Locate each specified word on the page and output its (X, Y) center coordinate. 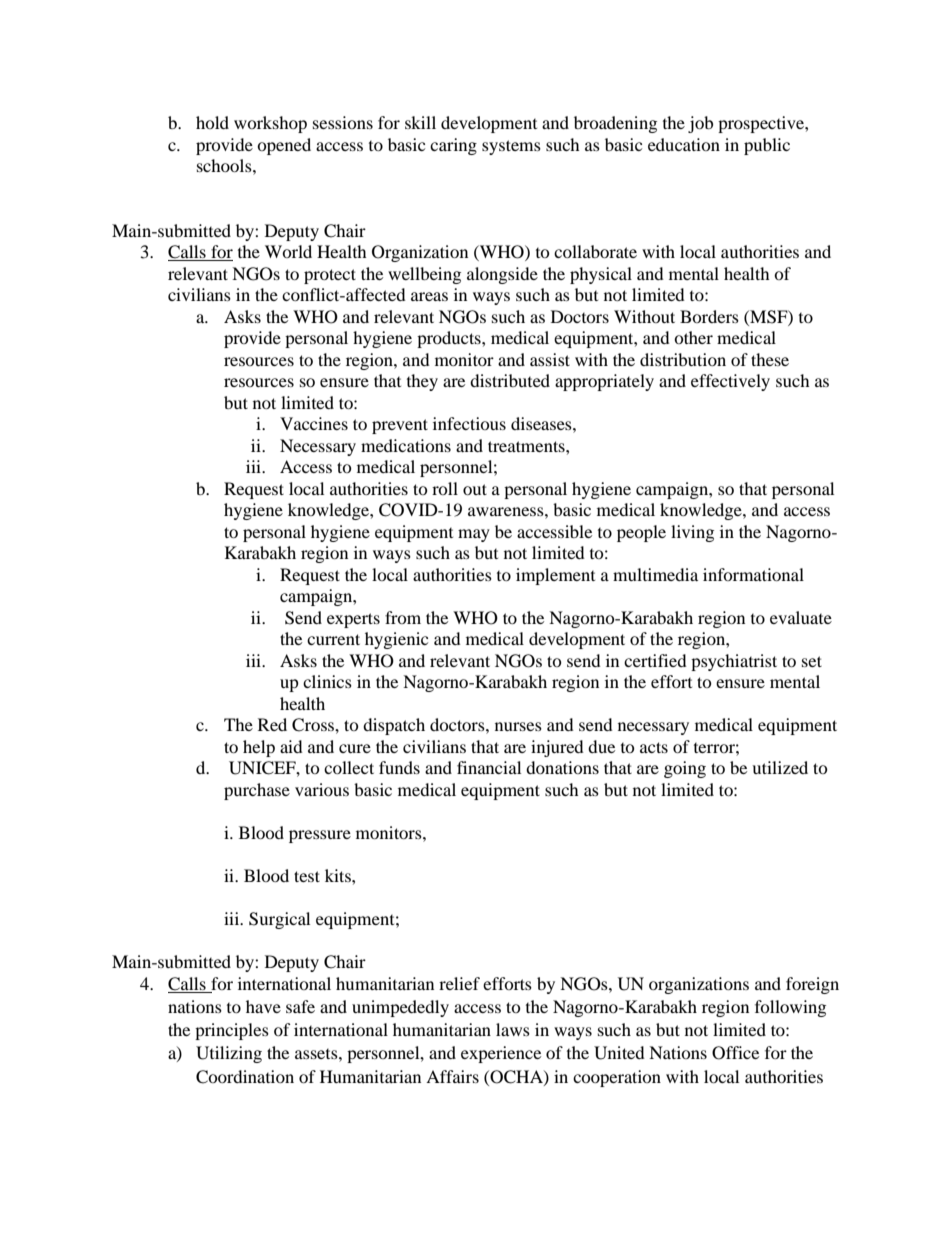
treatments (527, 446)
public (767, 146)
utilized (780, 767)
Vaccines (314, 423)
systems (511, 147)
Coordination (245, 1077)
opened (284, 146)
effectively (730, 382)
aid (291, 746)
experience (501, 1054)
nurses (518, 726)
